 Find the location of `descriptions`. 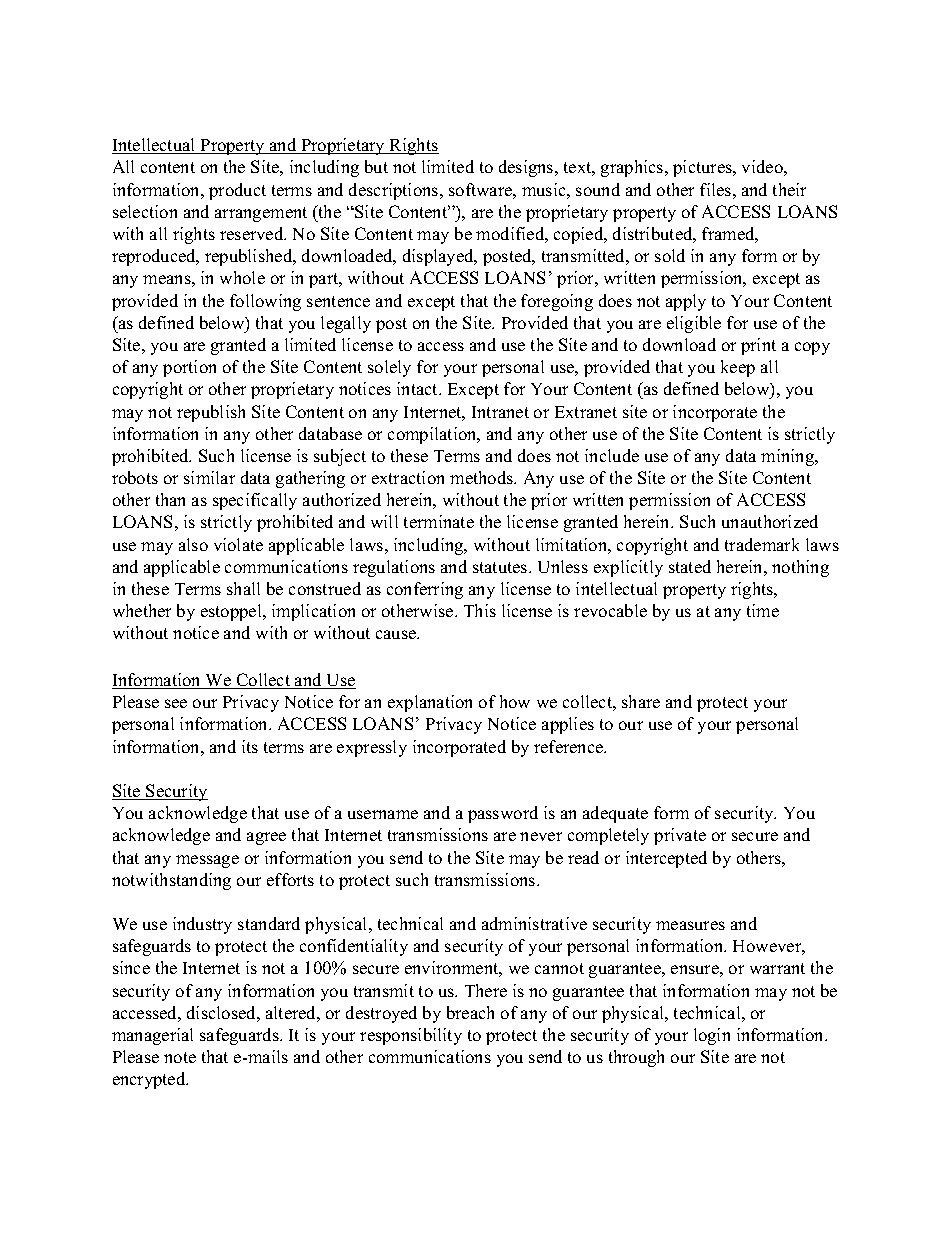

descriptions is located at coordinates (395, 191).
